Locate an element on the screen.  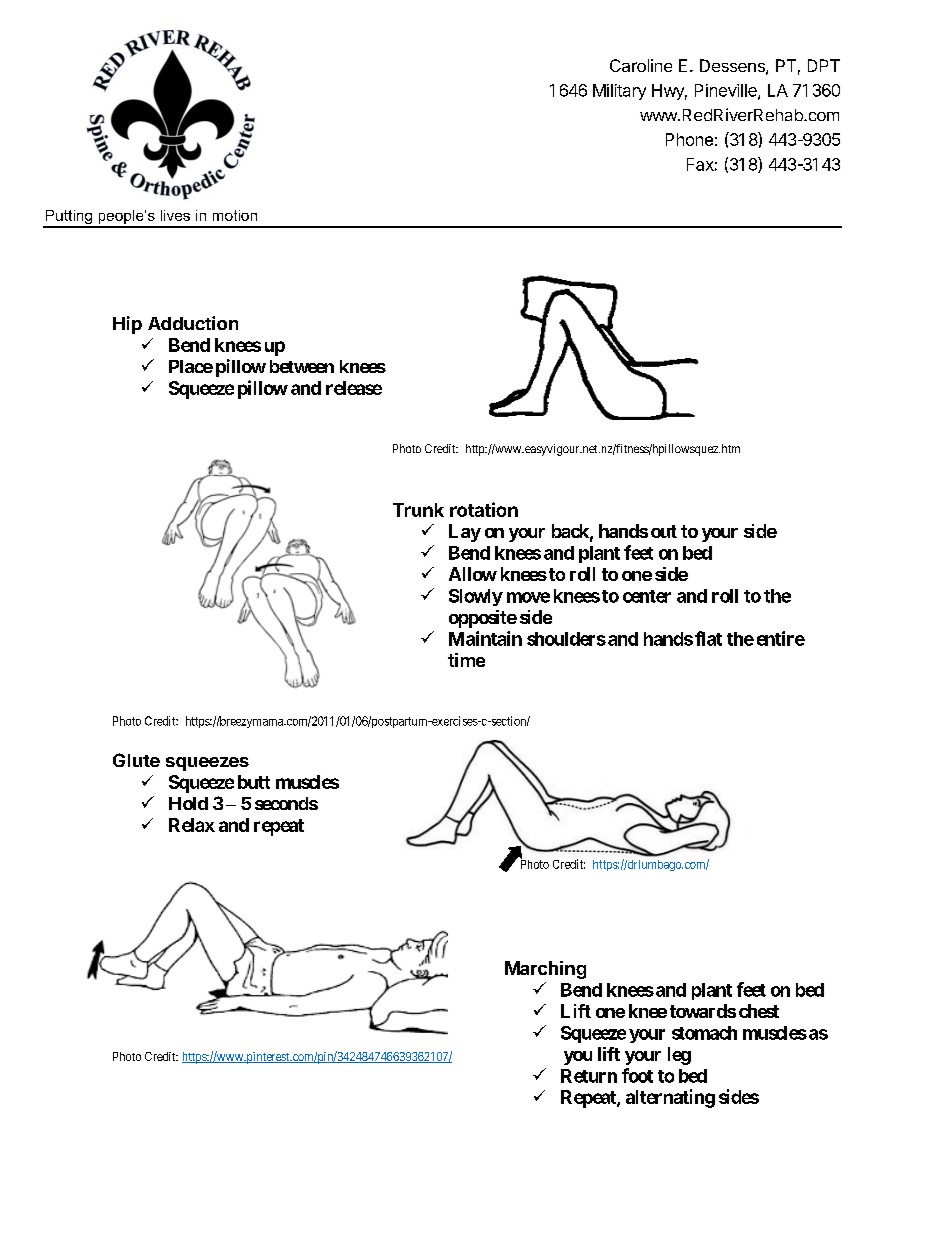
Trunk is located at coordinates (418, 510).
